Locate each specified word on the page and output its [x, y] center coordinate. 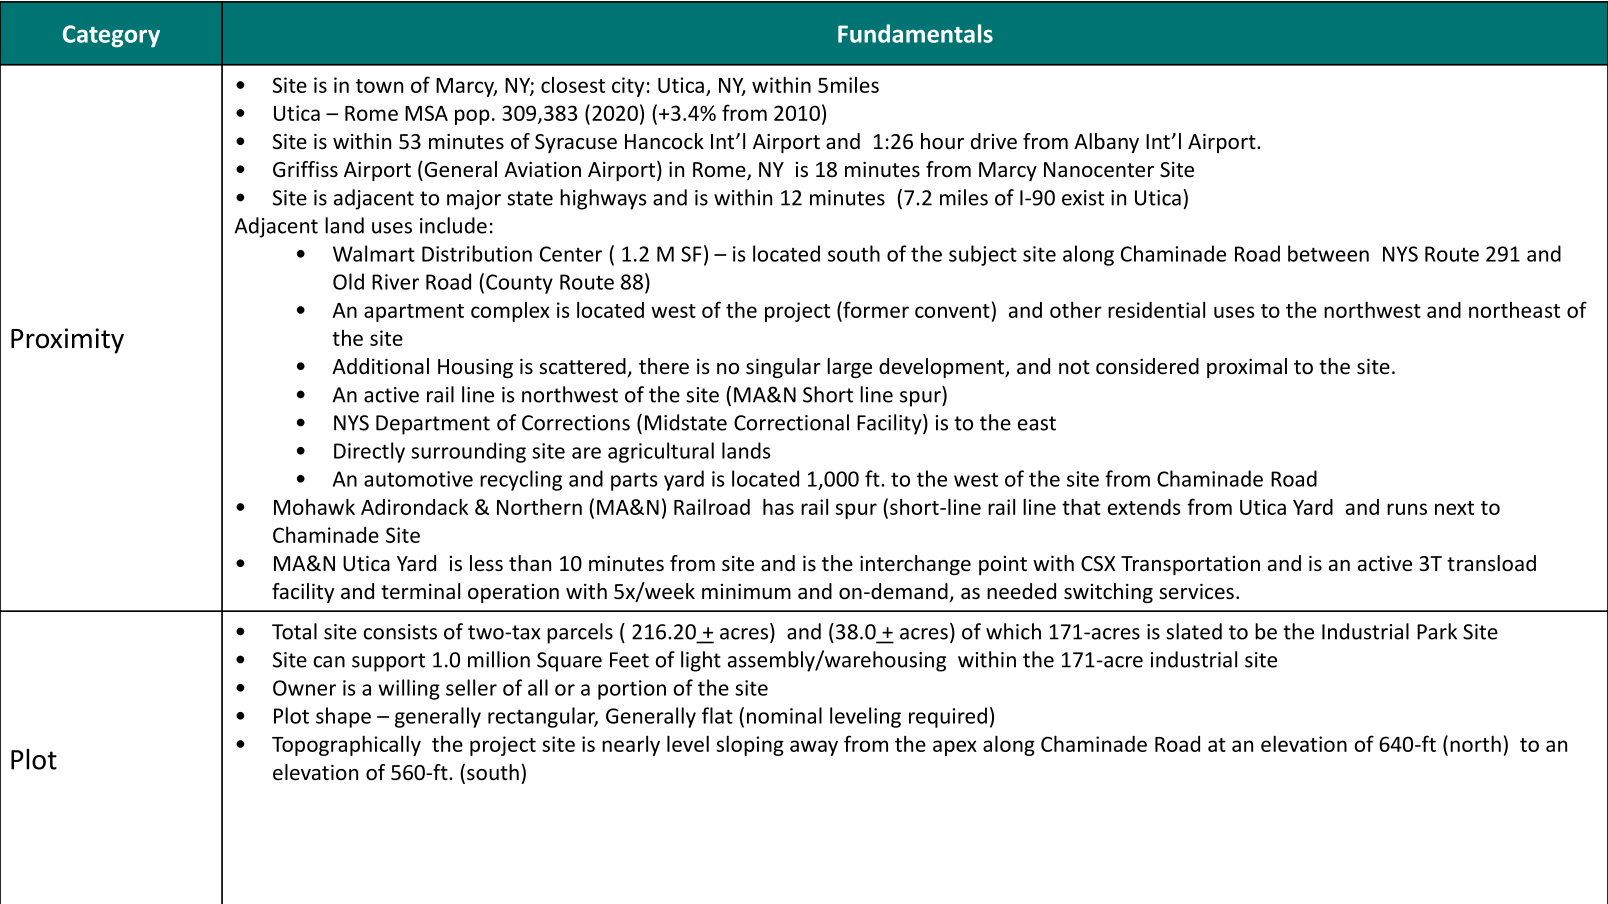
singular [783, 368]
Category [111, 36]
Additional [380, 366]
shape [343, 717]
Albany [1106, 143]
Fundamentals [915, 33]
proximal [1247, 368]
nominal [784, 715]
